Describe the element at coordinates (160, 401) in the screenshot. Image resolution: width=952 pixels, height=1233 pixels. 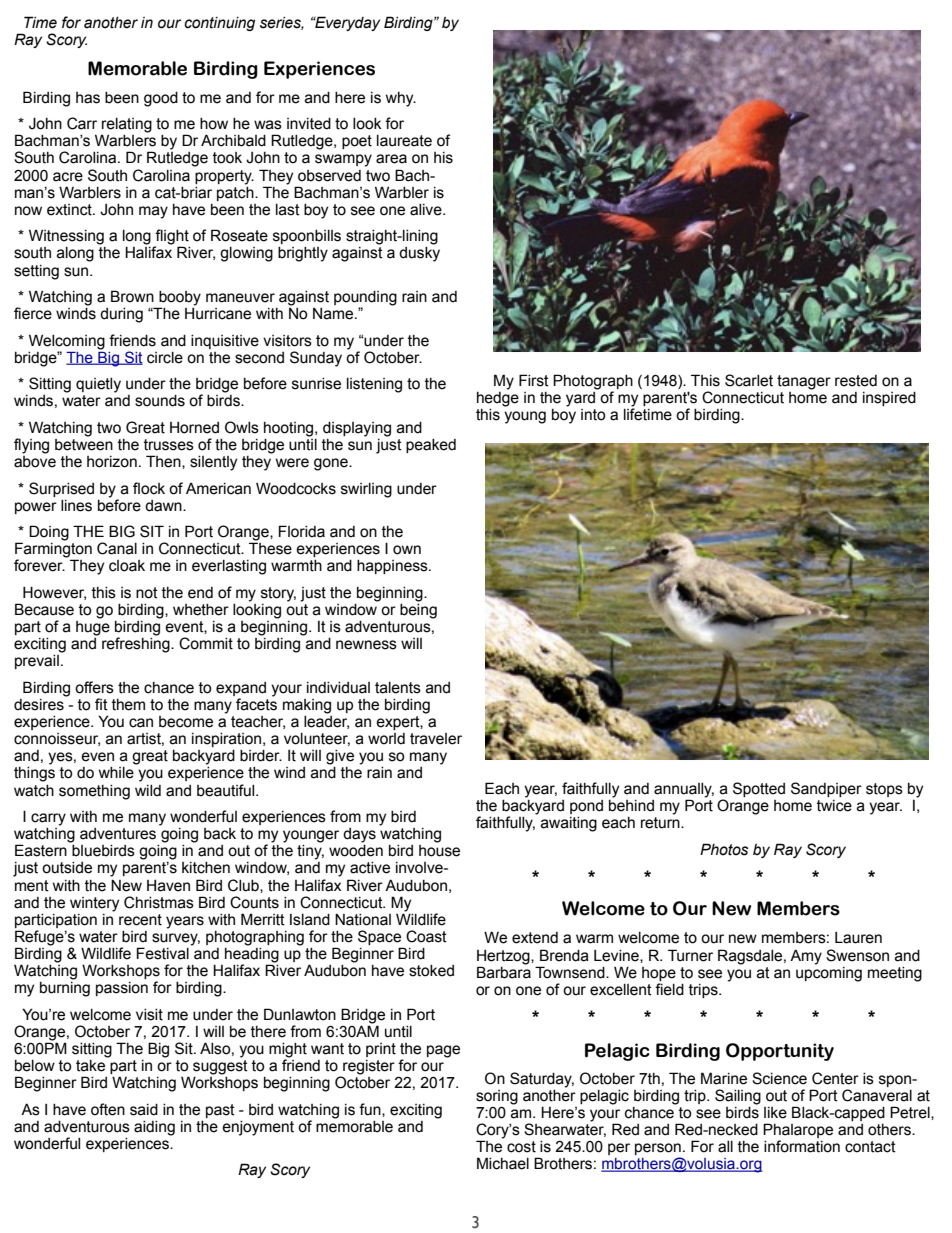
I see `sounds` at that location.
